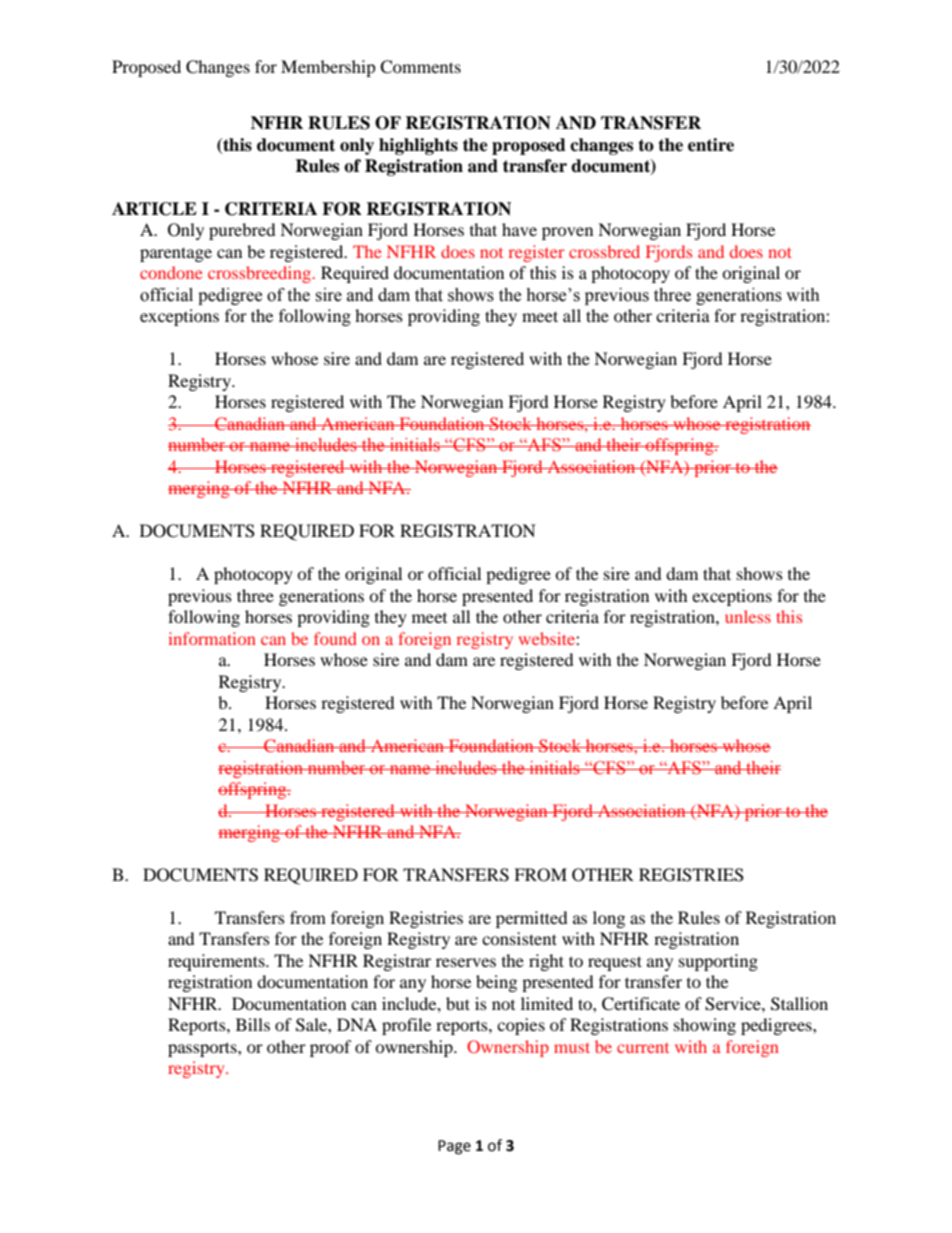  I want to click on unless, so click(748, 616).
